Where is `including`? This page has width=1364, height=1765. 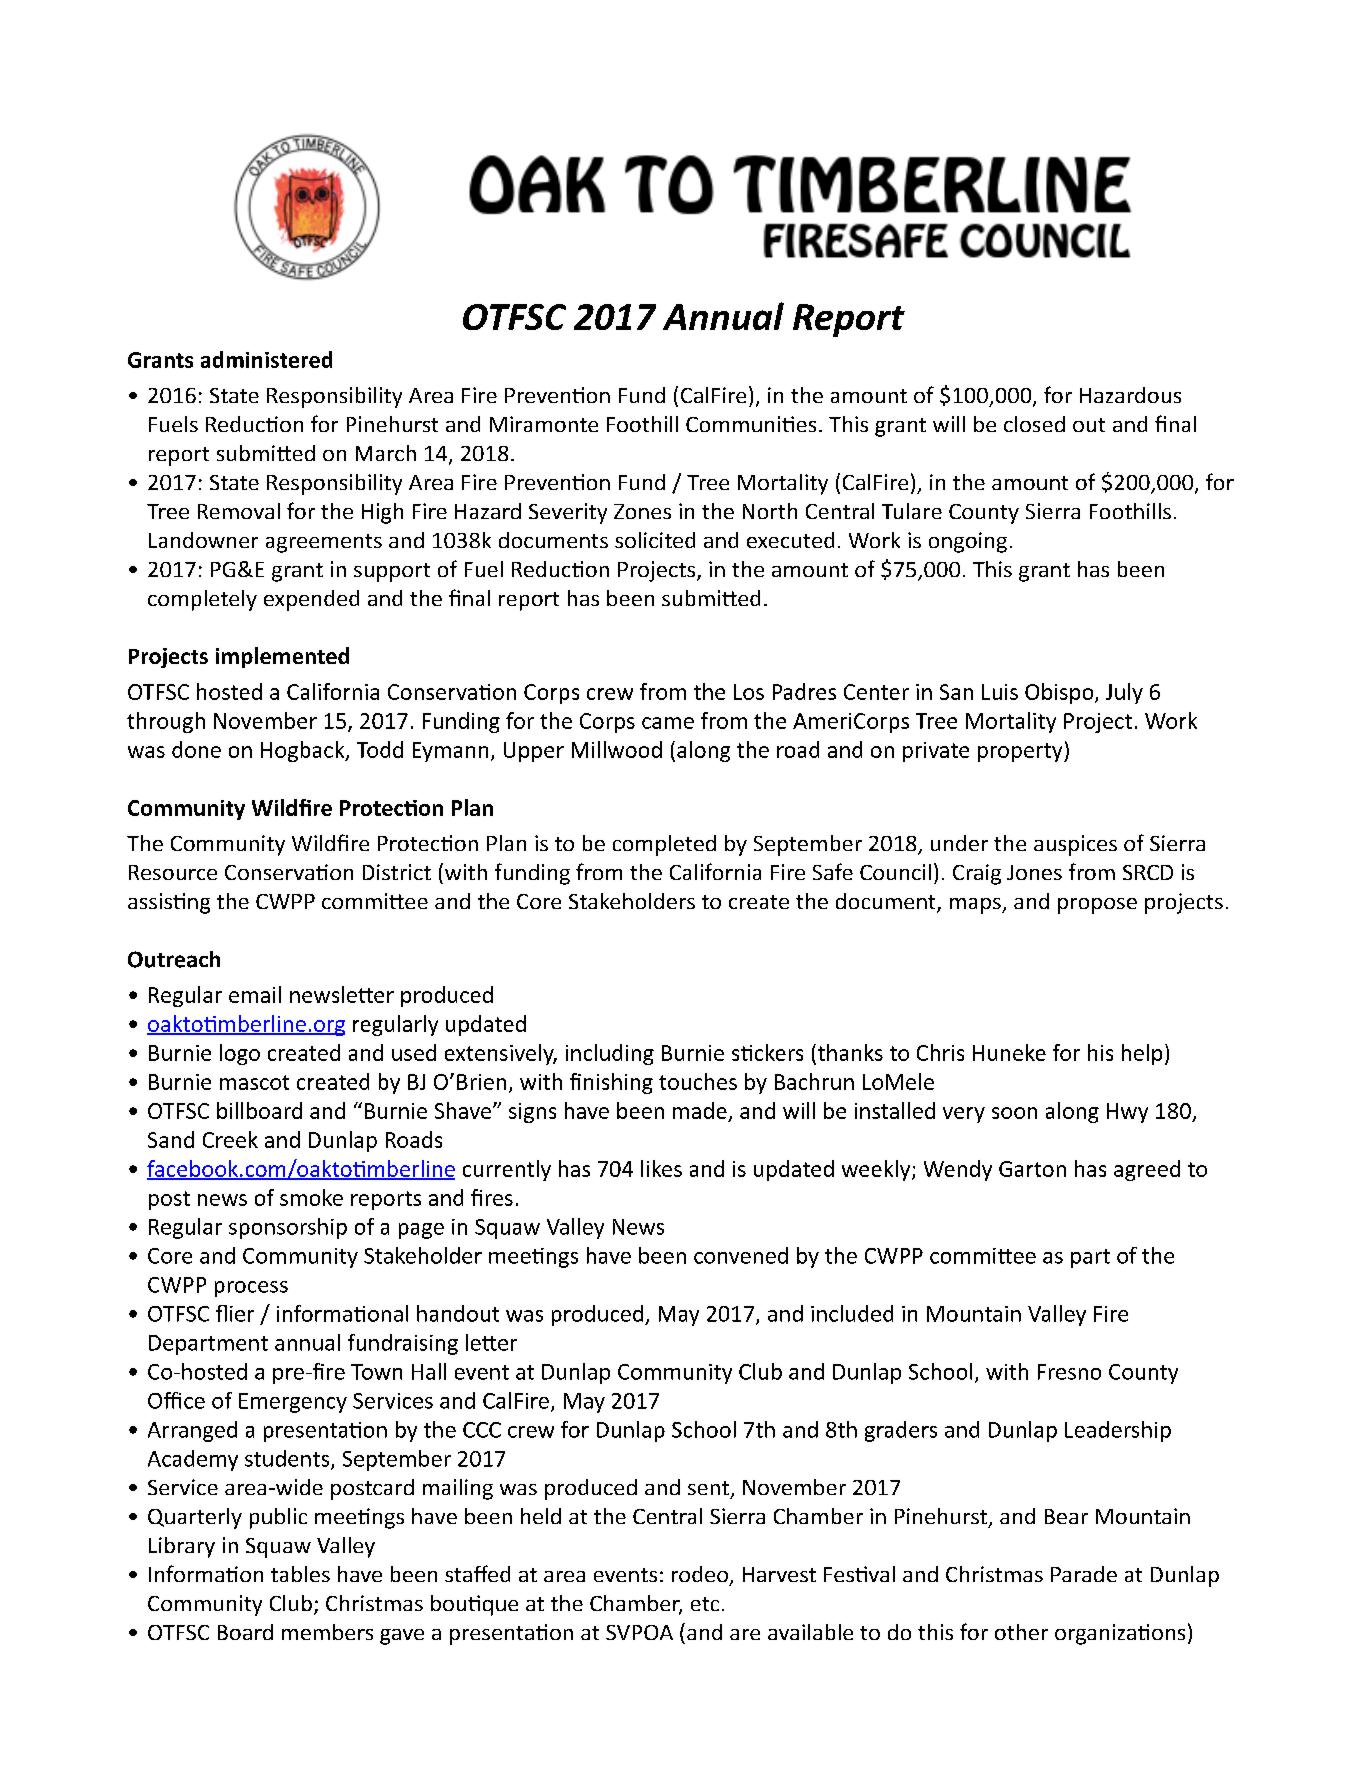 including is located at coordinates (610, 1054).
